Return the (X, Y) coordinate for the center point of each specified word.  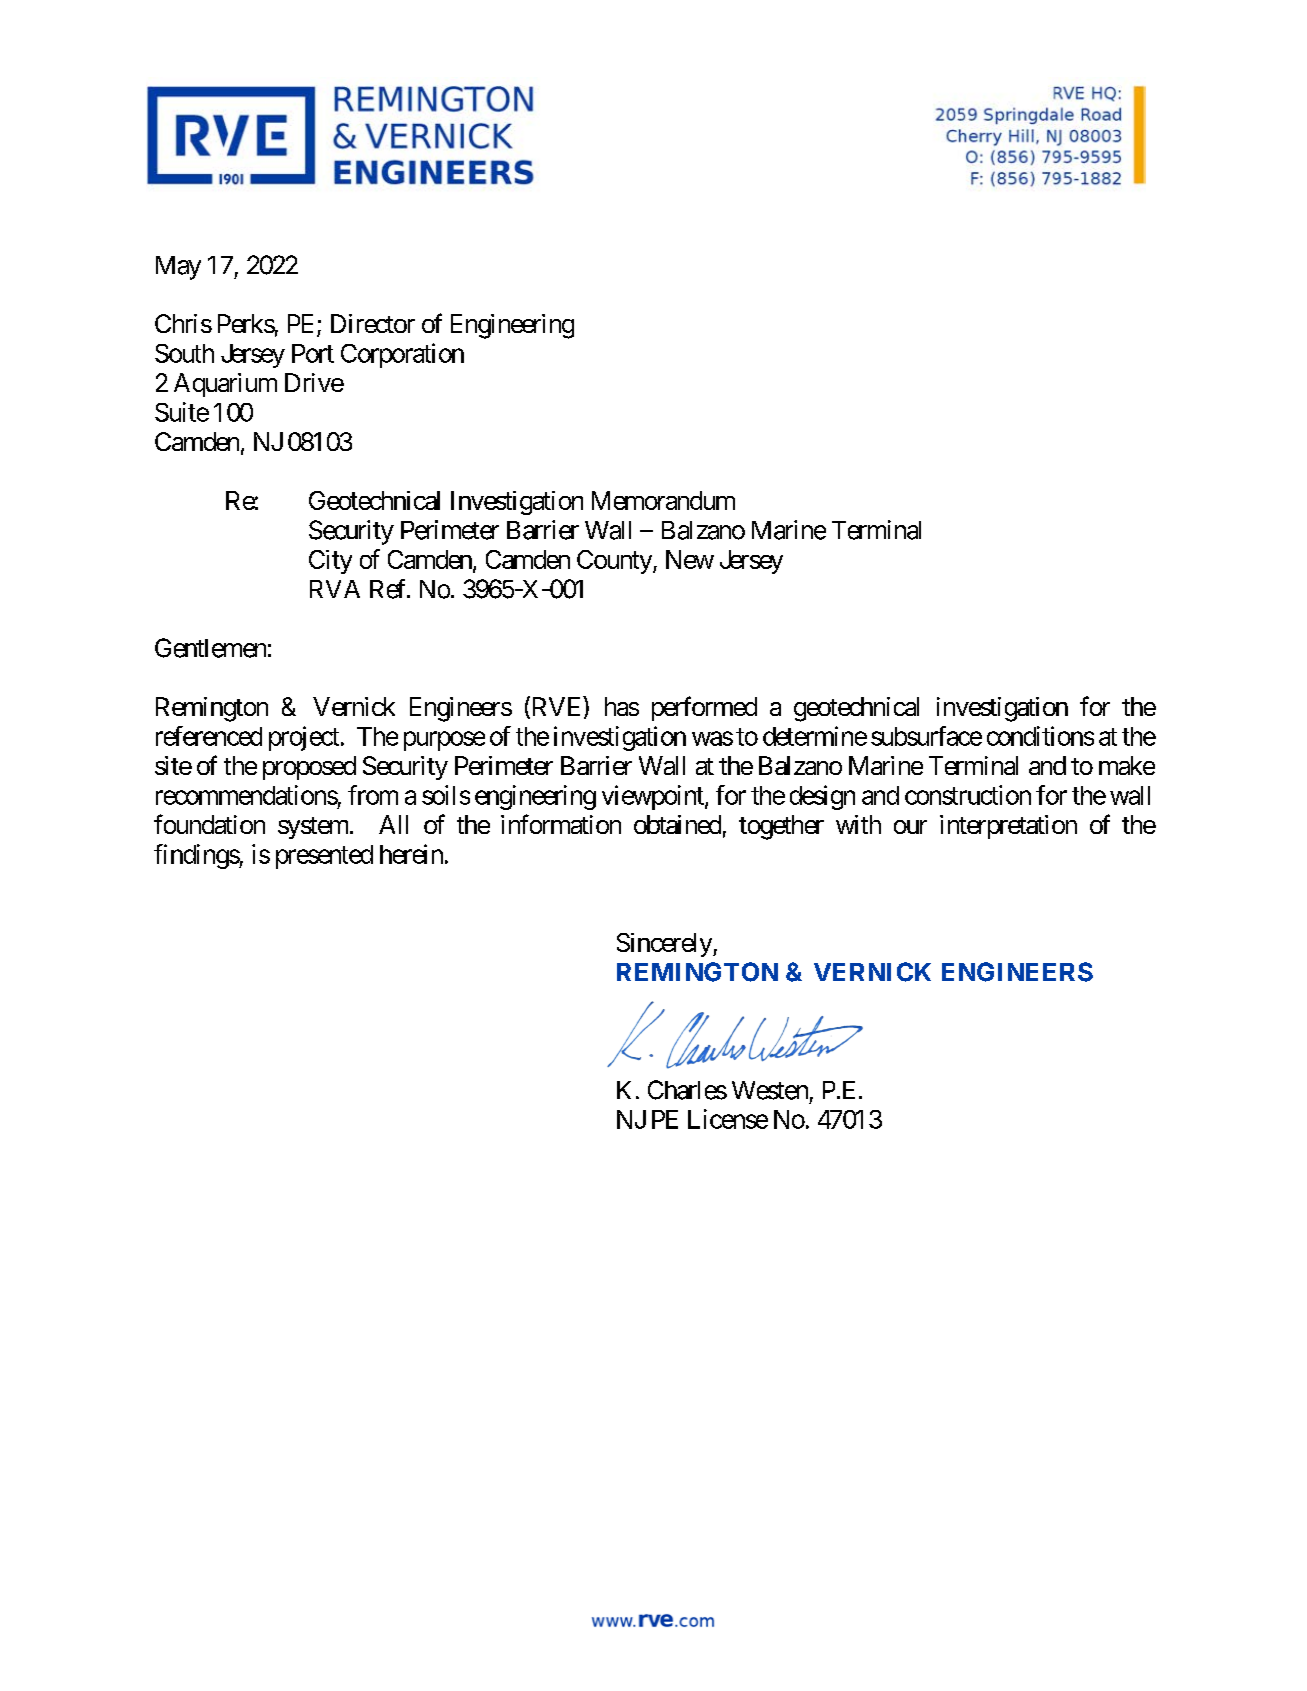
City (330, 562)
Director (373, 323)
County (614, 562)
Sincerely (665, 945)
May (178, 268)
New (690, 559)
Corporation (402, 355)
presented (324, 857)
